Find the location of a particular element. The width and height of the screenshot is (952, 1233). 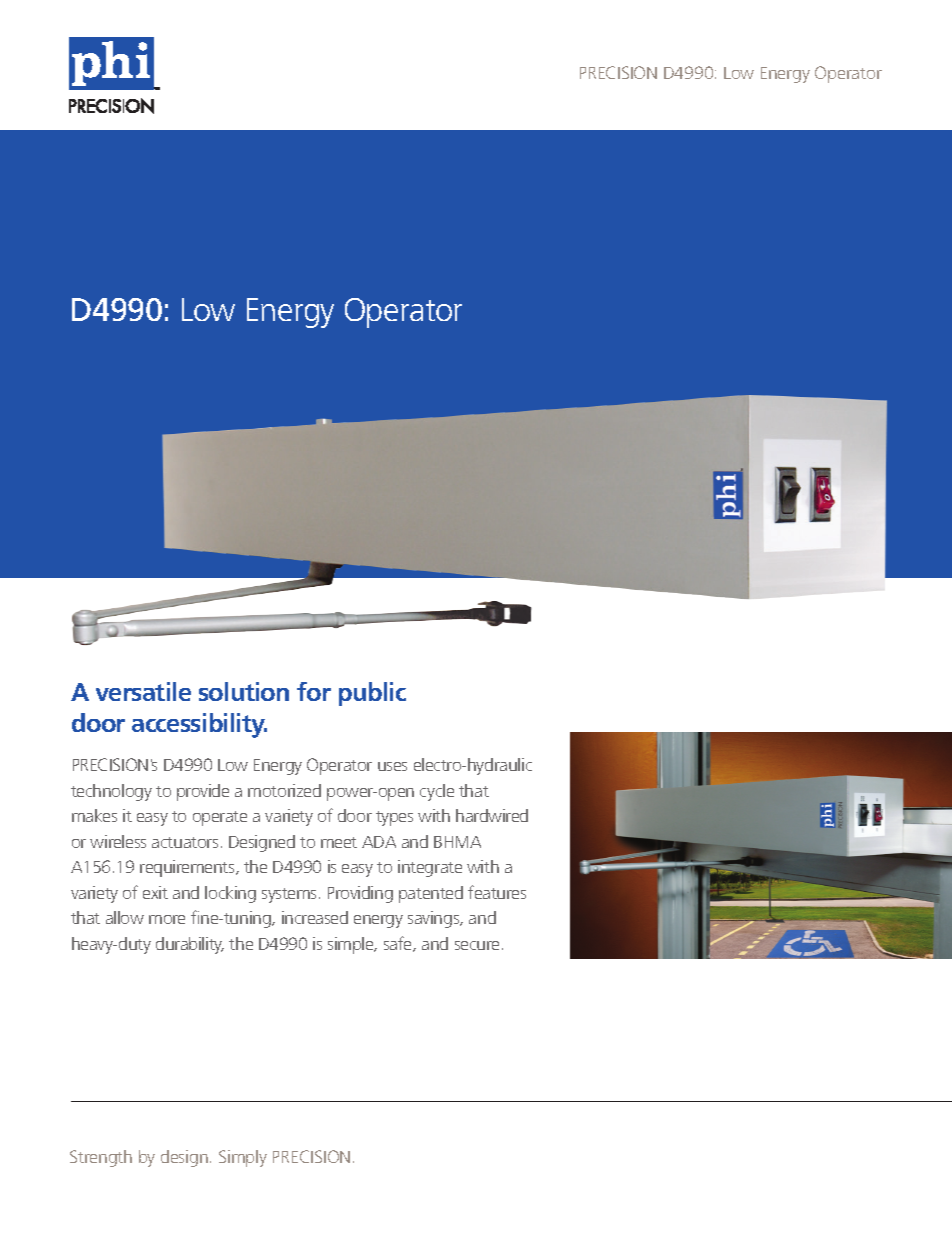

motorized is located at coordinates (284, 790).
